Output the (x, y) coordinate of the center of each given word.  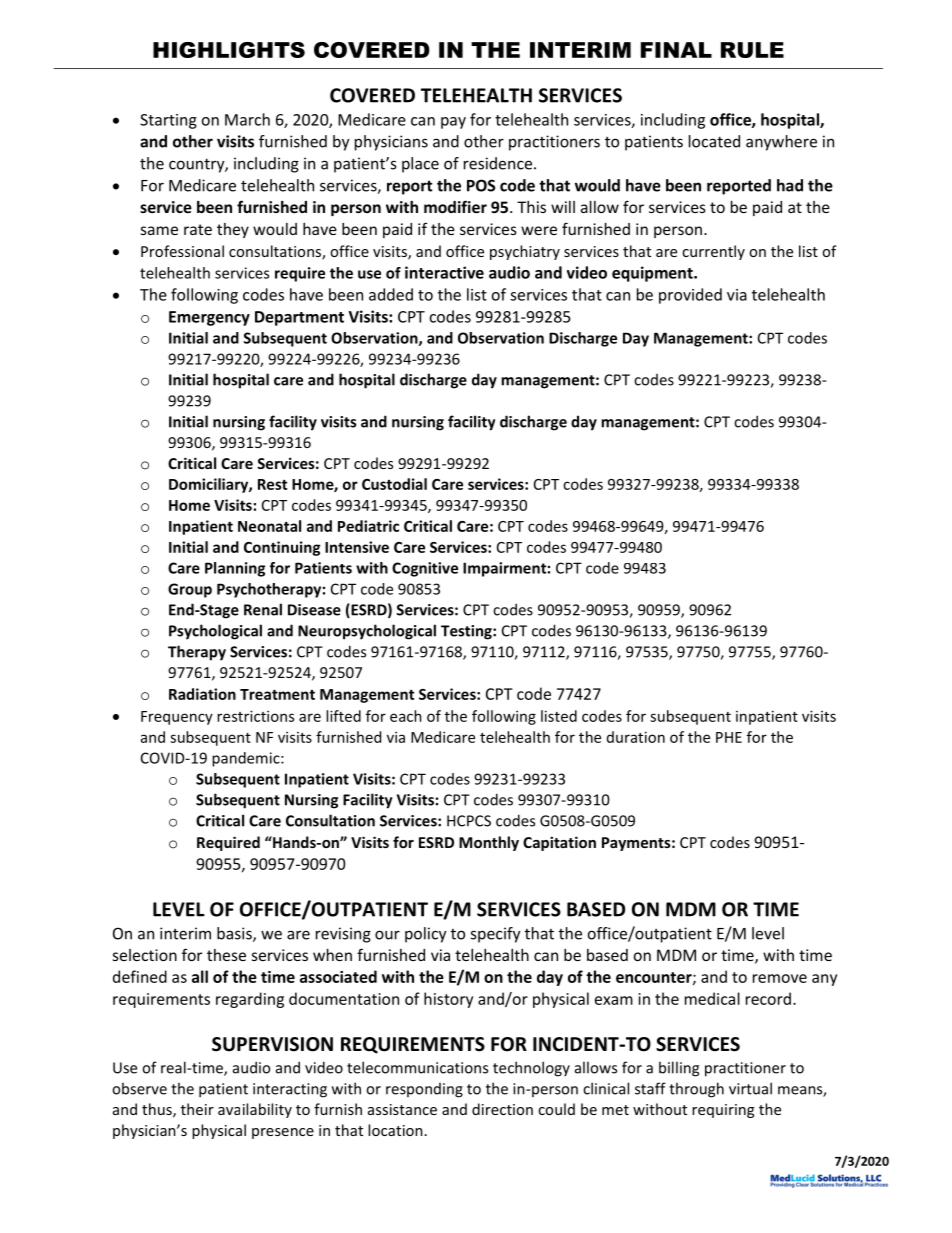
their (197, 1109)
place (420, 165)
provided (690, 296)
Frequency (177, 718)
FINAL (676, 50)
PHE (729, 737)
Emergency (209, 318)
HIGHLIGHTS (229, 50)
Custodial (394, 484)
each (406, 716)
